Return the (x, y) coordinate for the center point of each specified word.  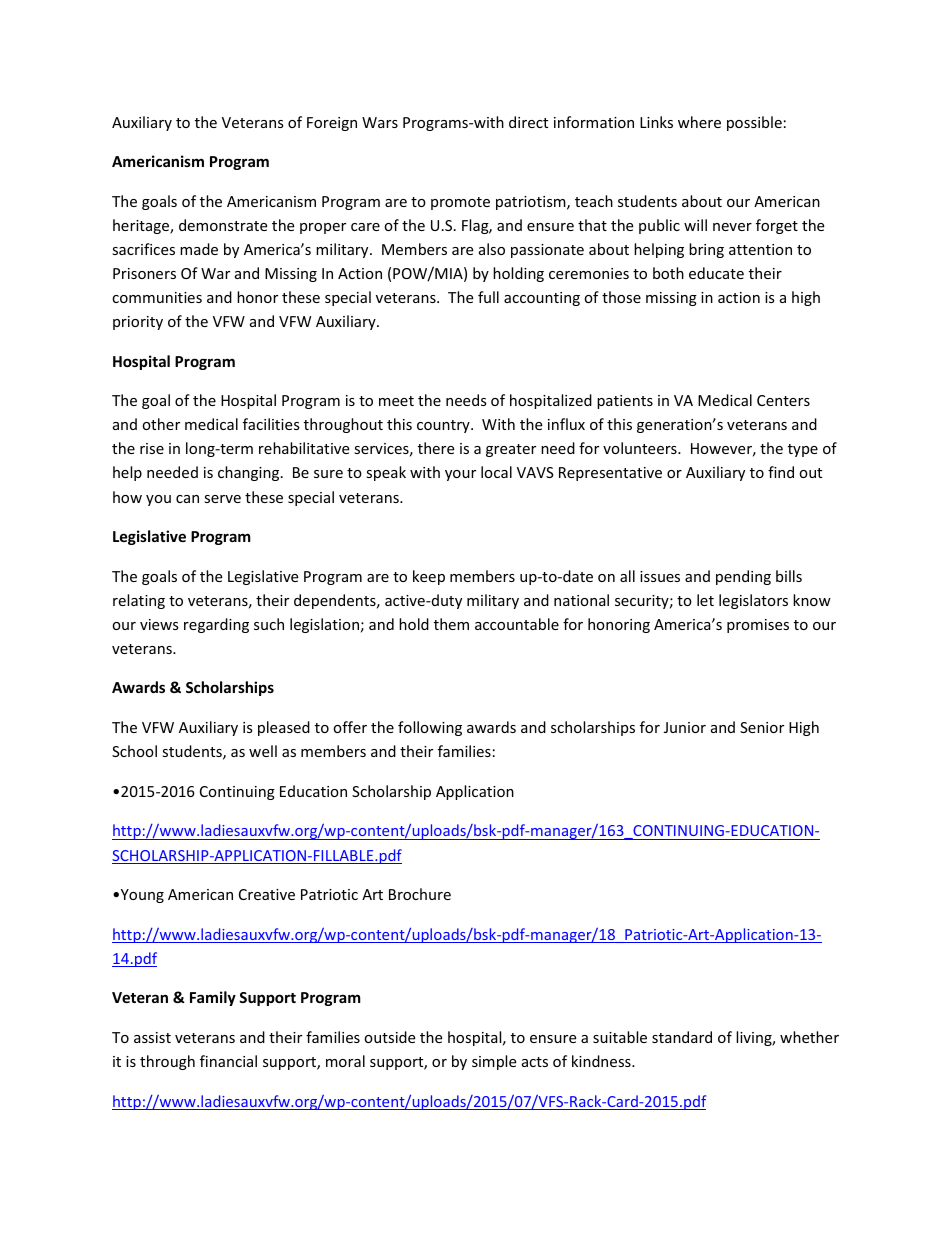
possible (754, 123)
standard (682, 1037)
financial (228, 1061)
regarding (216, 625)
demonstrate (223, 225)
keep (429, 577)
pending (743, 577)
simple (494, 1062)
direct (528, 122)
